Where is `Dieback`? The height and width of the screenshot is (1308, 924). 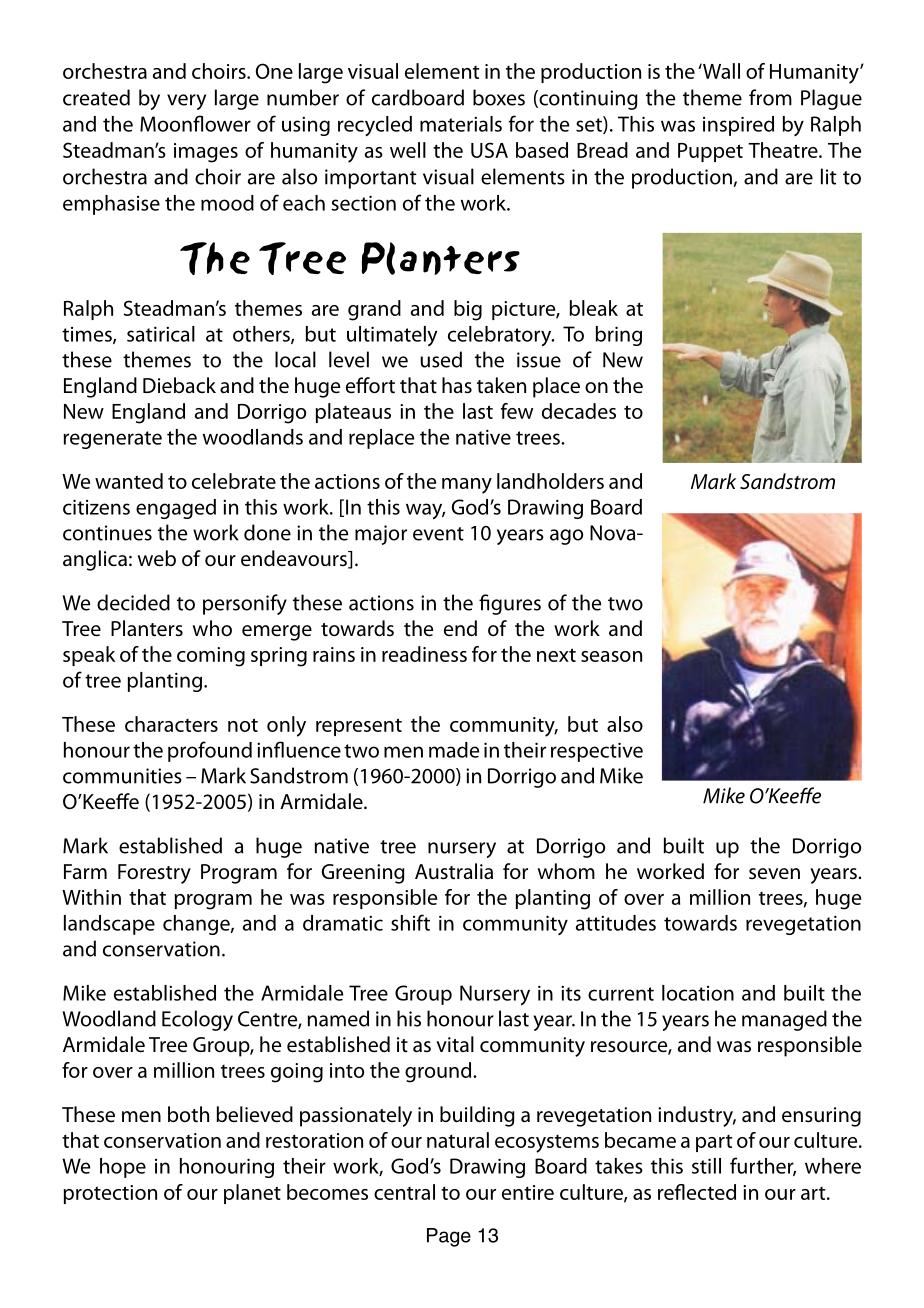 Dieback is located at coordinates (179, 385).
